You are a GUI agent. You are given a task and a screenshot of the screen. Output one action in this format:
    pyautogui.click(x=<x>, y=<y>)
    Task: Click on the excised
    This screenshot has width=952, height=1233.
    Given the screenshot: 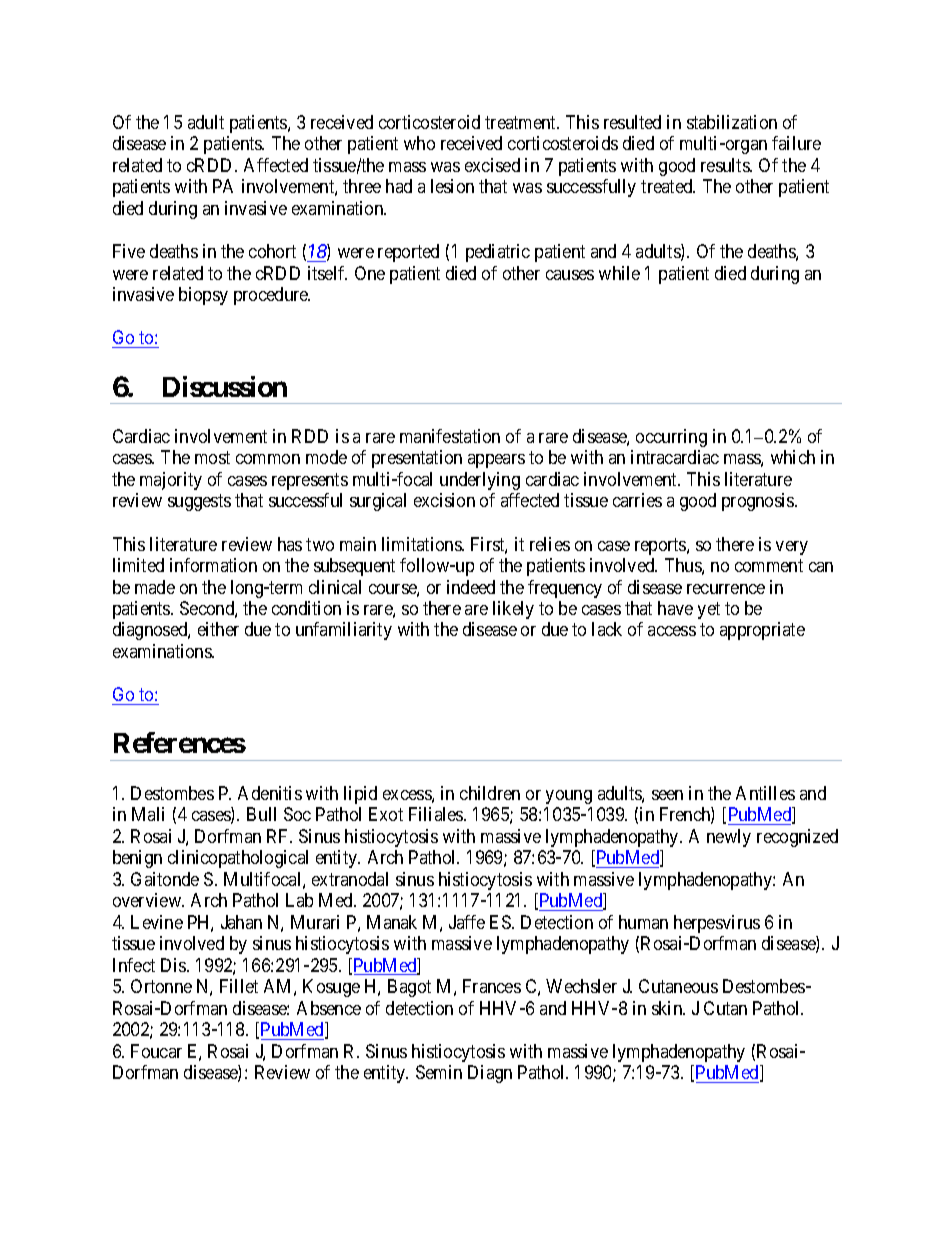 What is the action you would take?
    pyautogui.click(x=492, y=165)
